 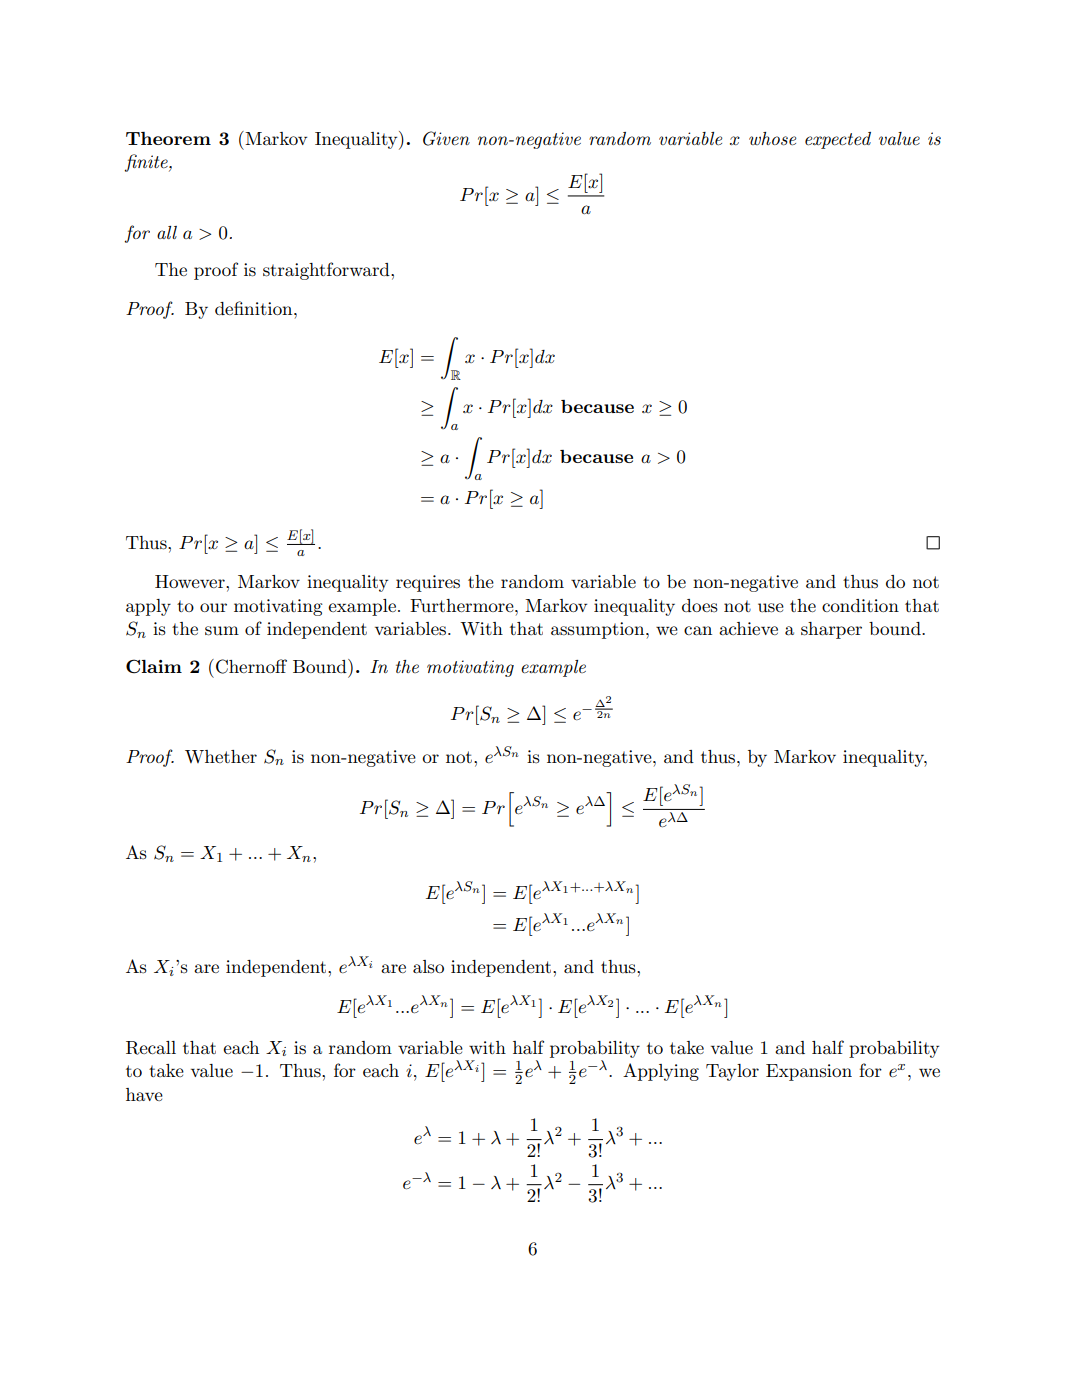 What do you see at coordinates (809, 1072) in the document?
I see `Expansion` at bounding box center [809, 1072].
